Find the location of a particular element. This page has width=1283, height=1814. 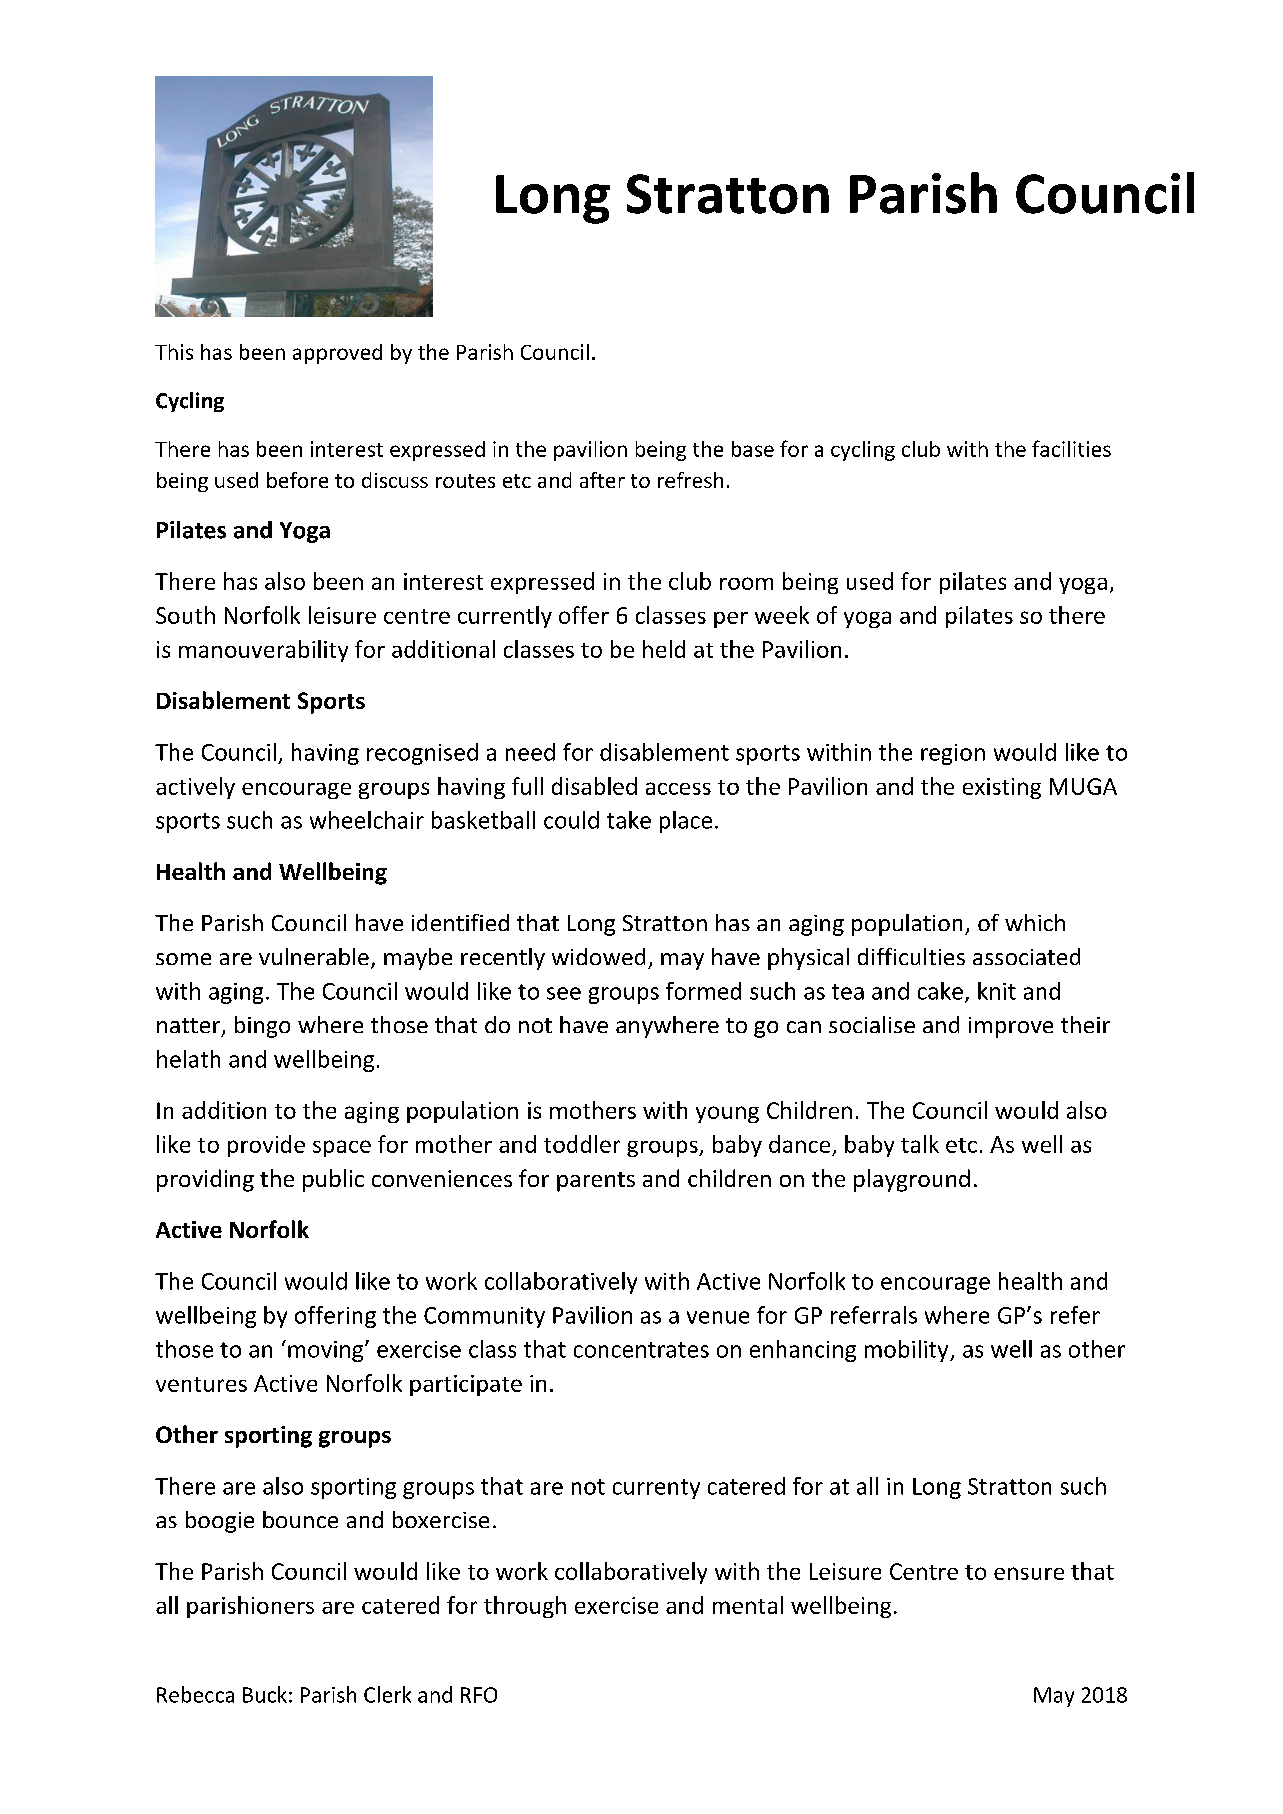

through is located at coordinates (525, 1607).
